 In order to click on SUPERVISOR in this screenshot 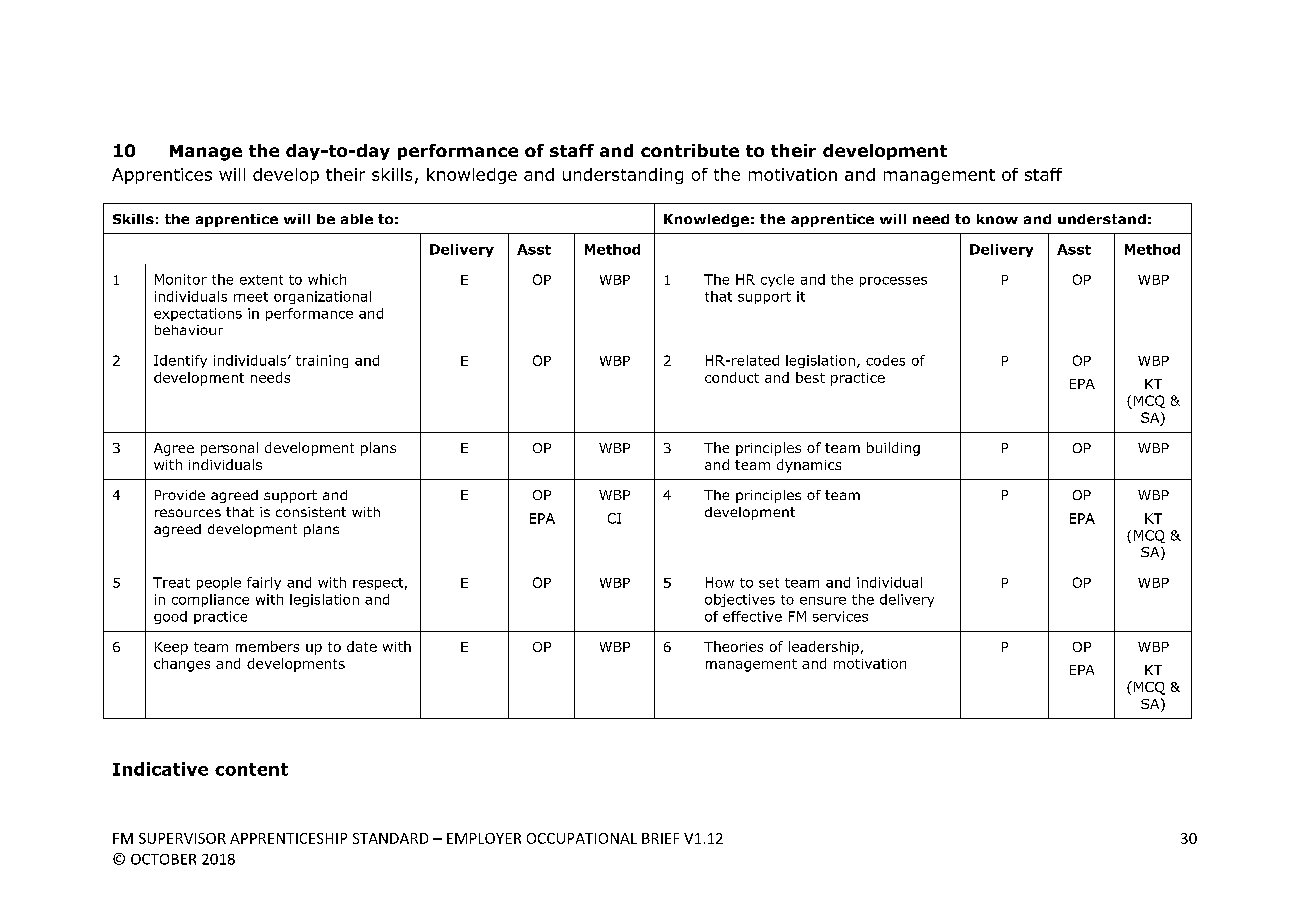, I will do `click(182, 838)`.
